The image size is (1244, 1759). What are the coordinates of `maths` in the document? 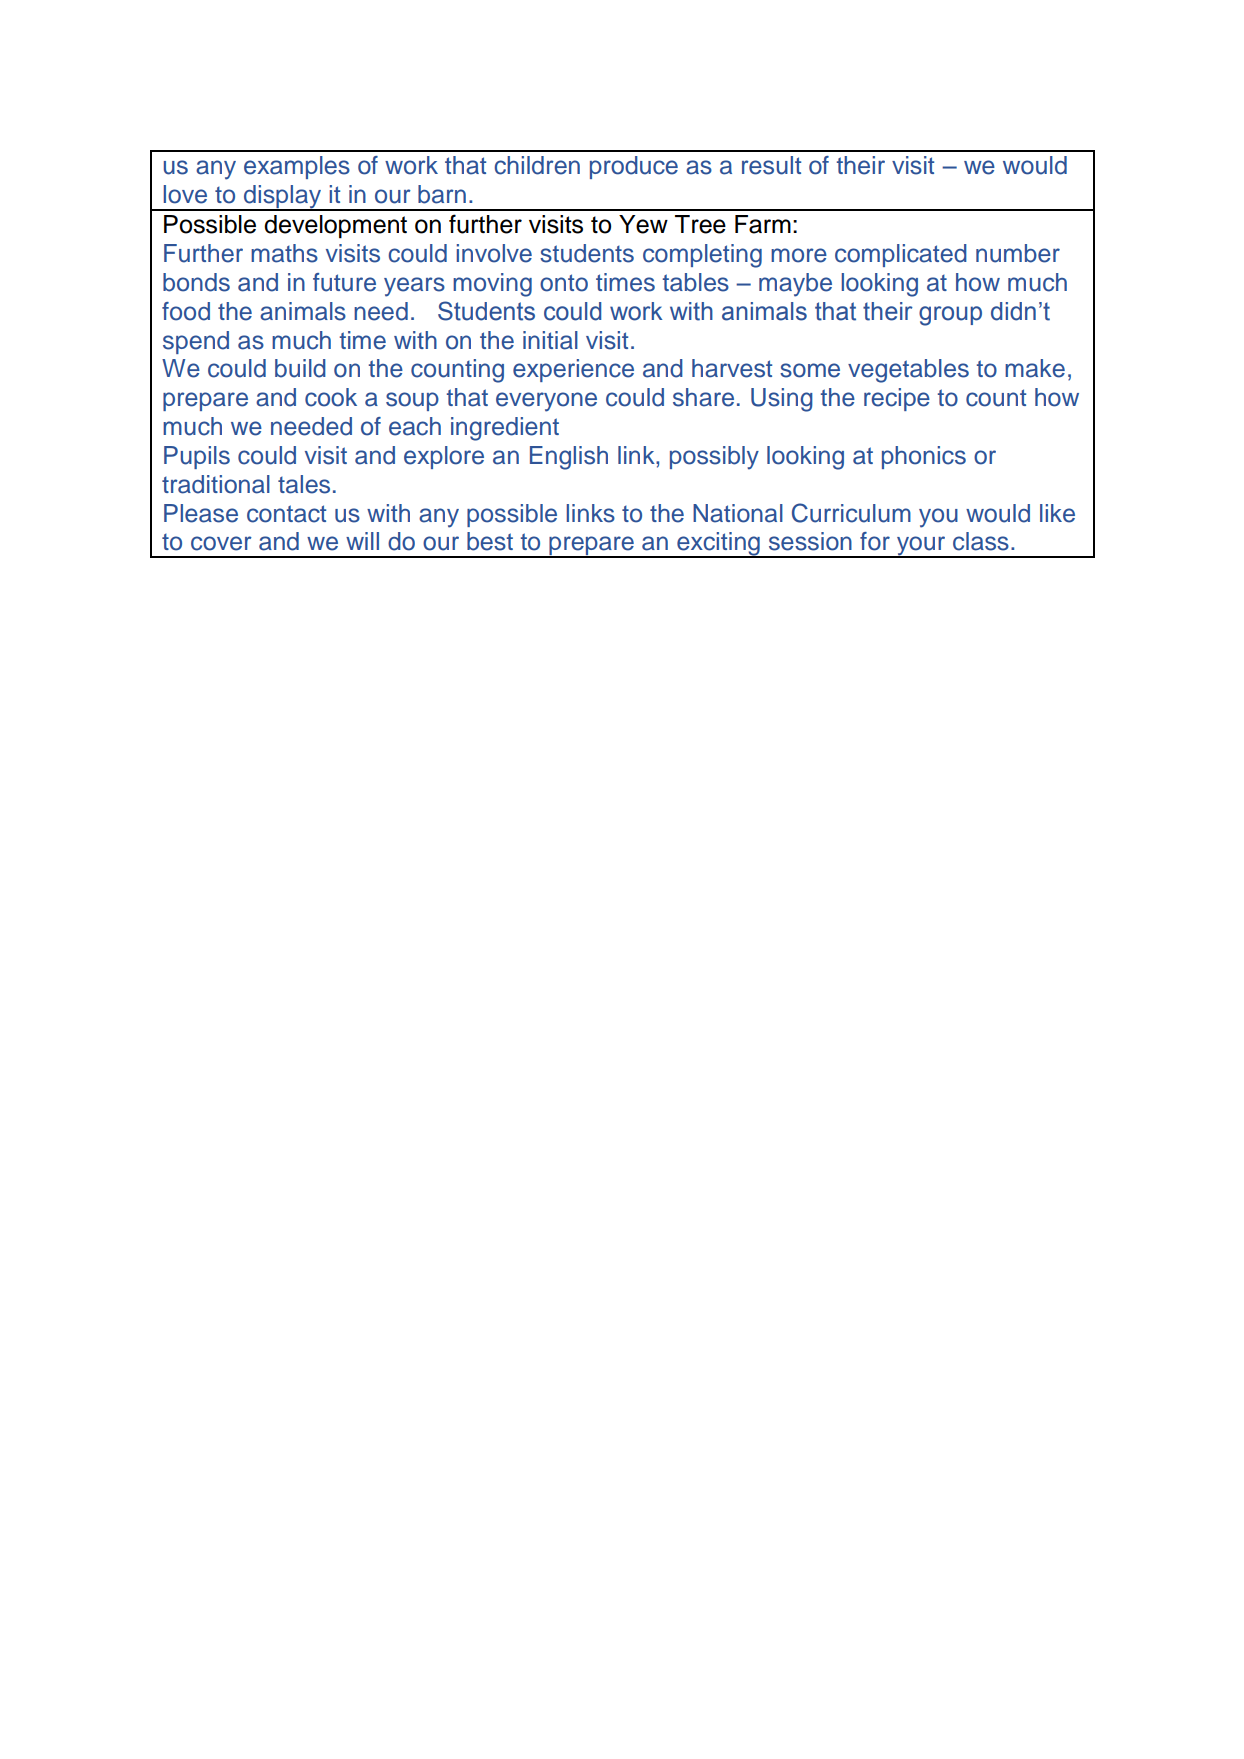 It's located at (284, 253).
